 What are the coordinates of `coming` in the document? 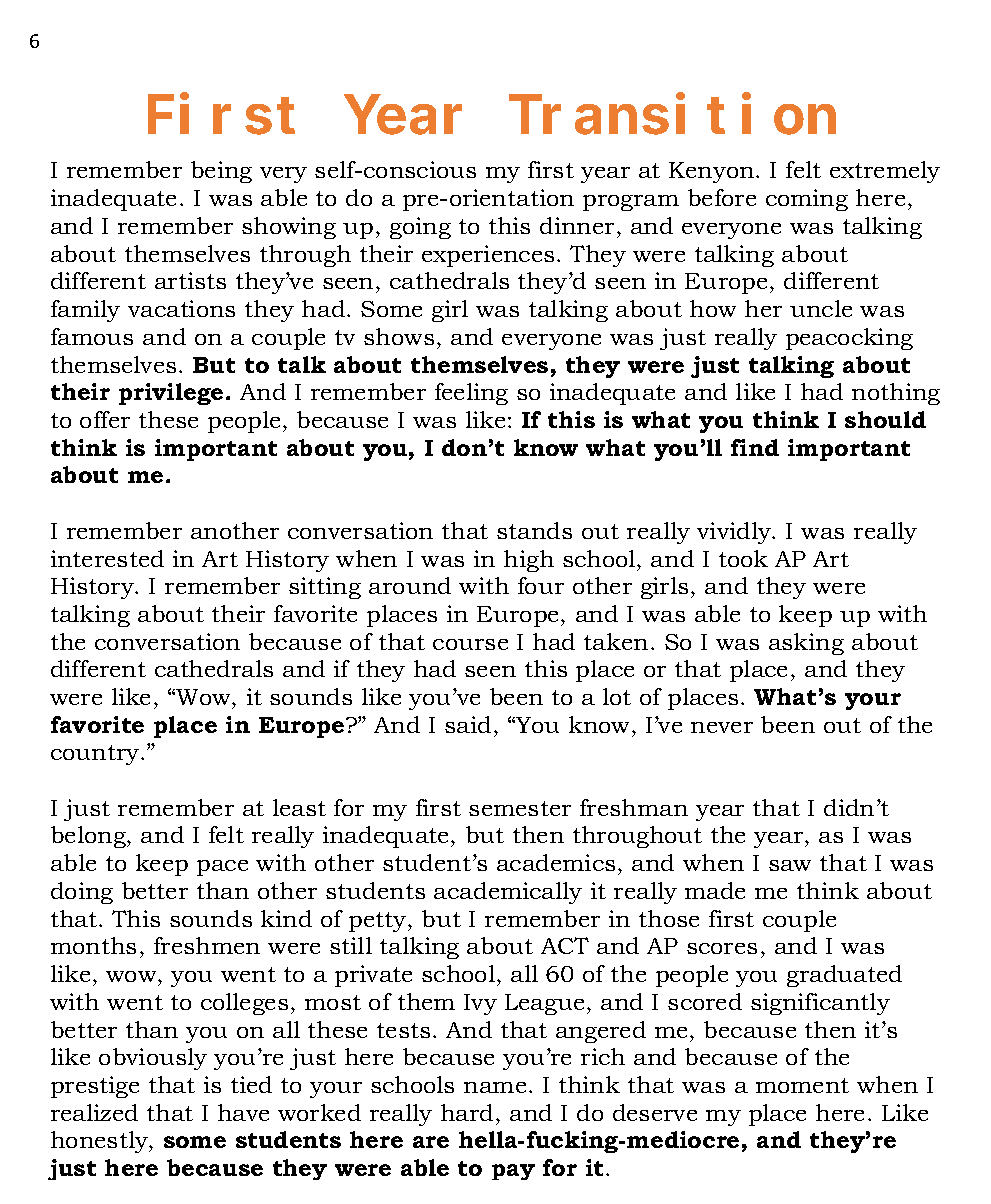 It's located at (807, 200).
